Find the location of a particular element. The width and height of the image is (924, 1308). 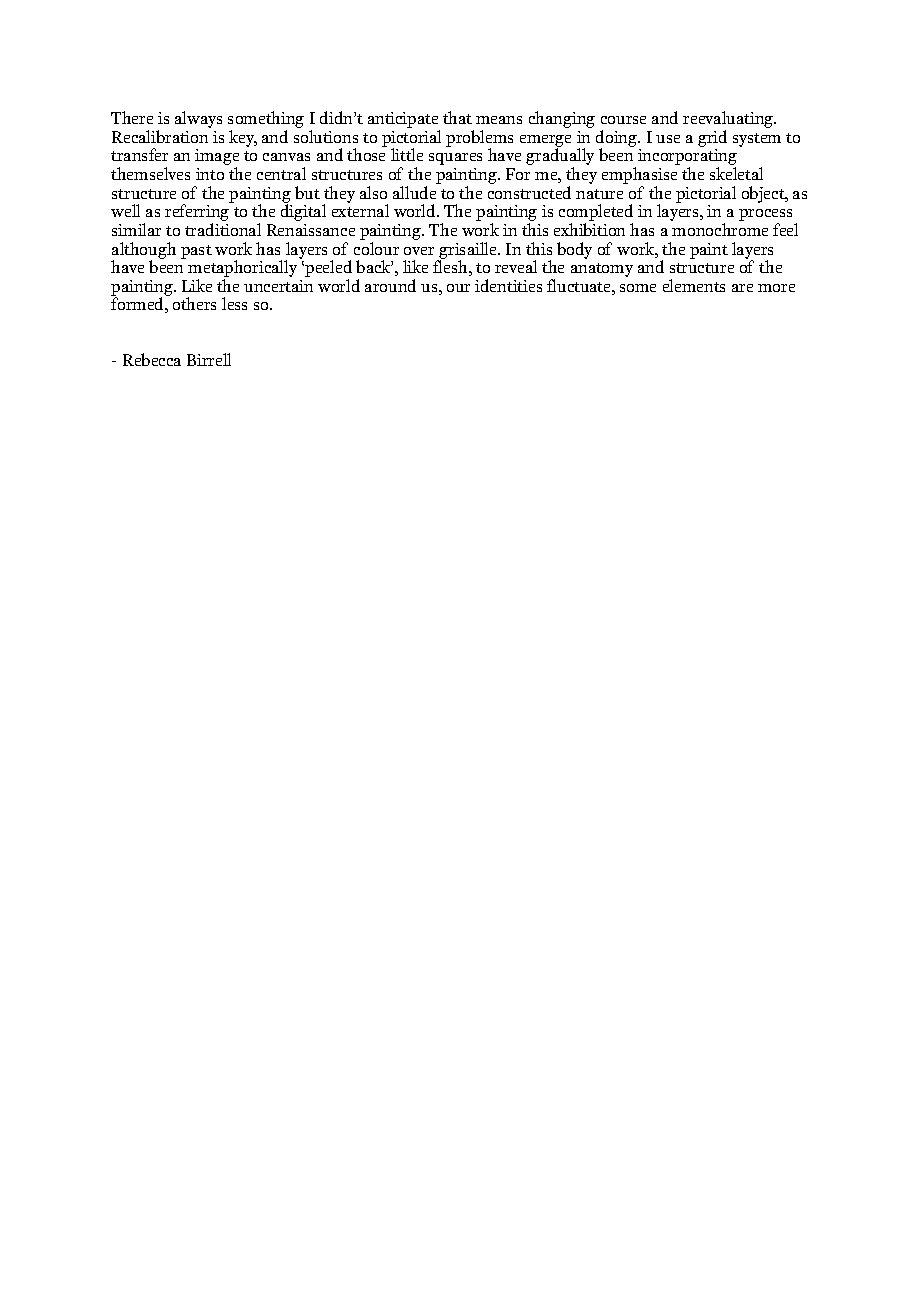

less is located at coordinates (234, 303).
